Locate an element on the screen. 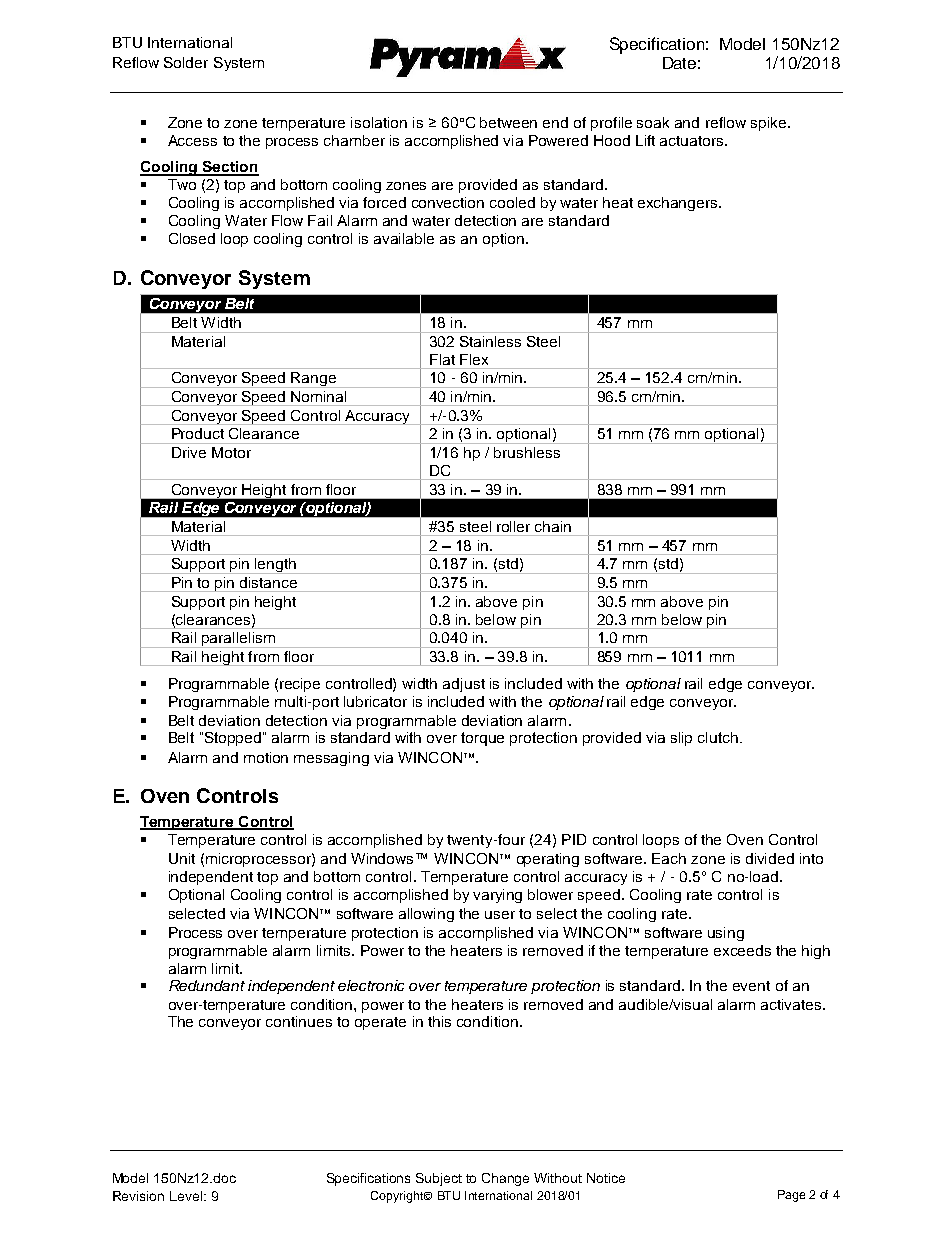 This screenshot has width=952, height=1233. Page is located at coordinates (791, 1196).
